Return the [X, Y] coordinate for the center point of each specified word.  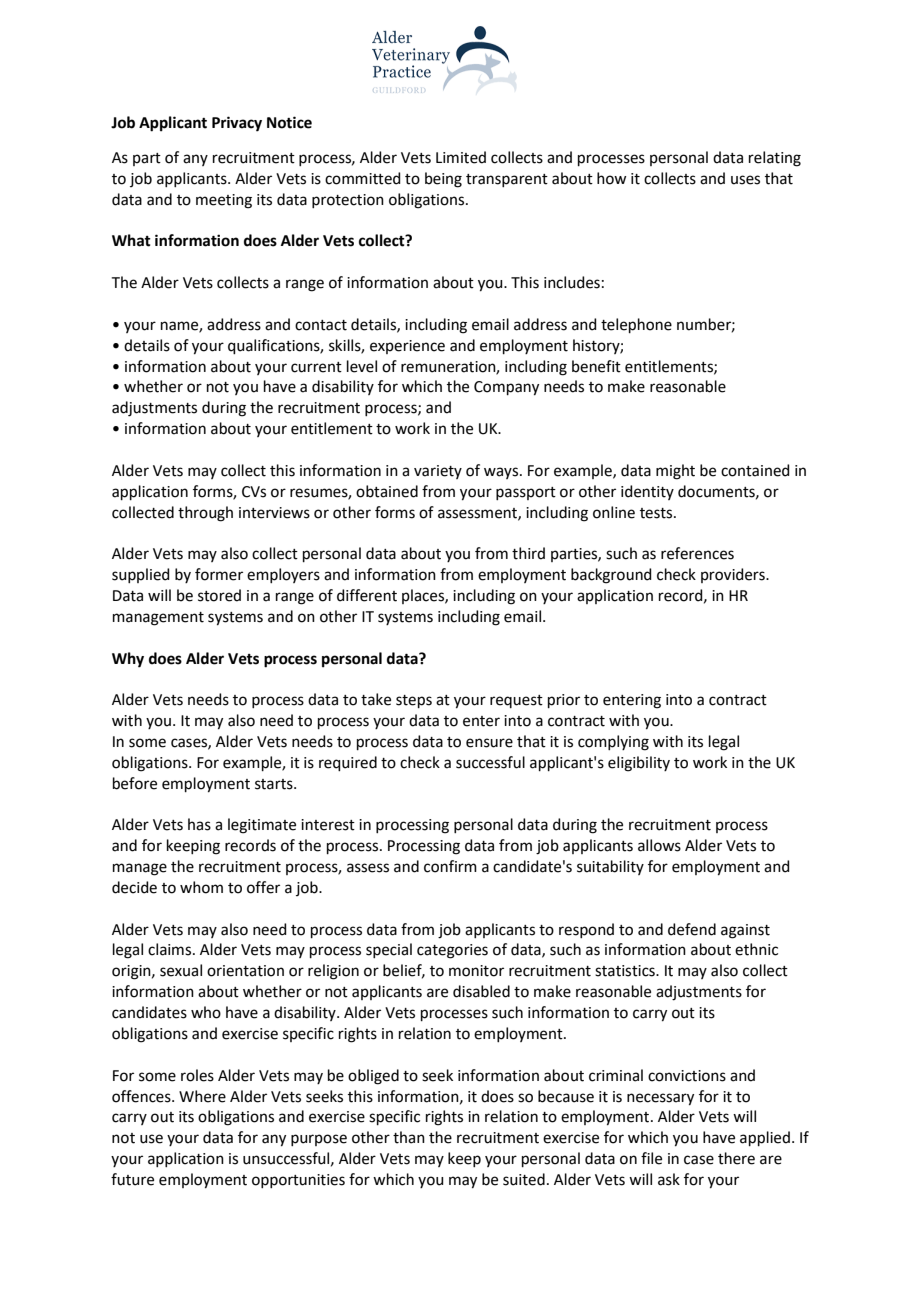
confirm [450, 866]
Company [506, 388]
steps [414, 701]
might [675, 472]
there [736, 1158]
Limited [461, 157]
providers [734, 575]
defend [692, 929]
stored [219, 595]
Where [202, 1096]
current [316, 367]
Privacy [237, 124]
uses [745, 180]
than [409, 1137]
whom [201, 887]
